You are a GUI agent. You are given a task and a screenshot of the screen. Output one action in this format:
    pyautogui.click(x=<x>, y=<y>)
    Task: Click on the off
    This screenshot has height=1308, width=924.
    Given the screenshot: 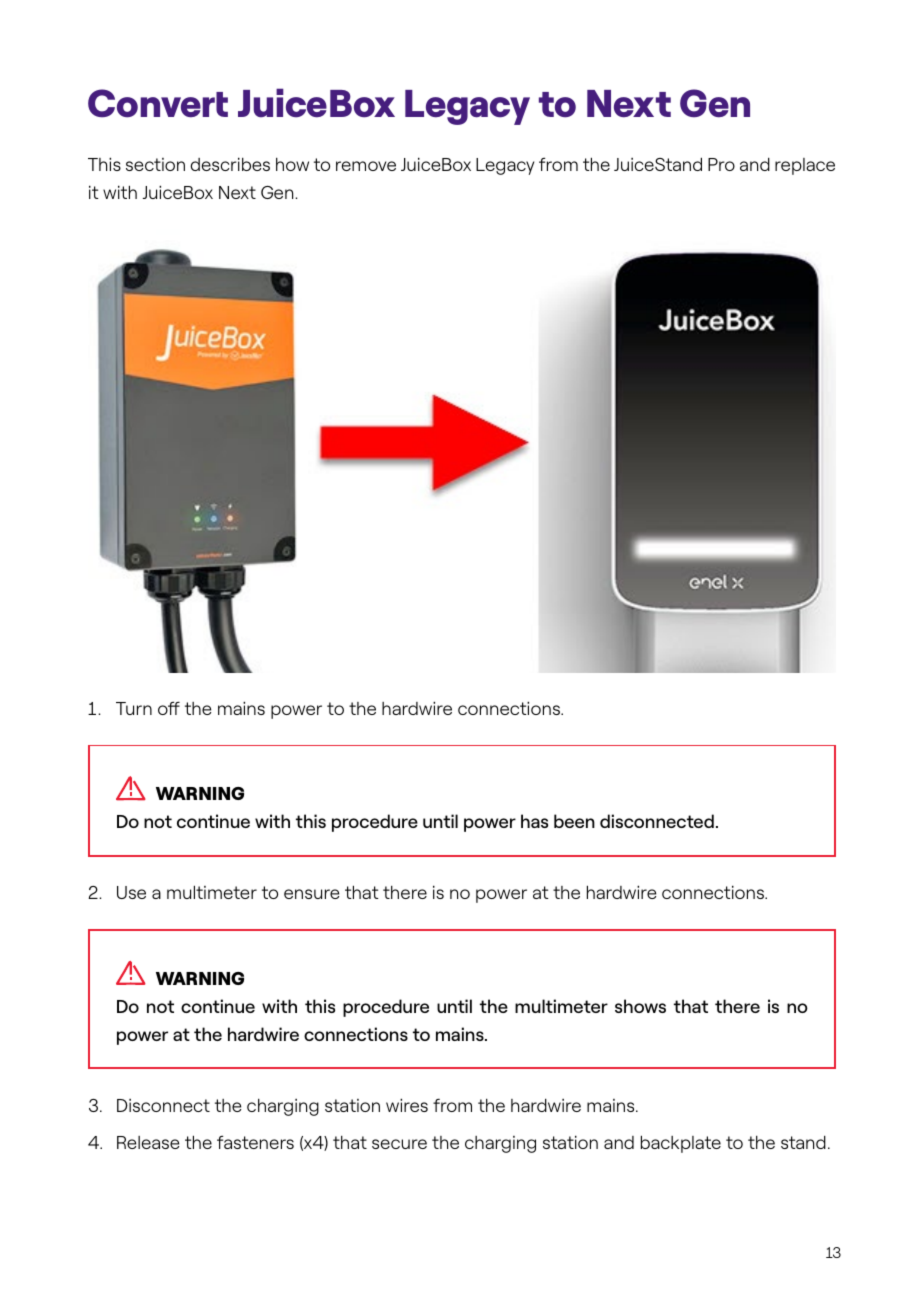 What is the action you would take?
    pyautogui.click(x=169, y=708)
